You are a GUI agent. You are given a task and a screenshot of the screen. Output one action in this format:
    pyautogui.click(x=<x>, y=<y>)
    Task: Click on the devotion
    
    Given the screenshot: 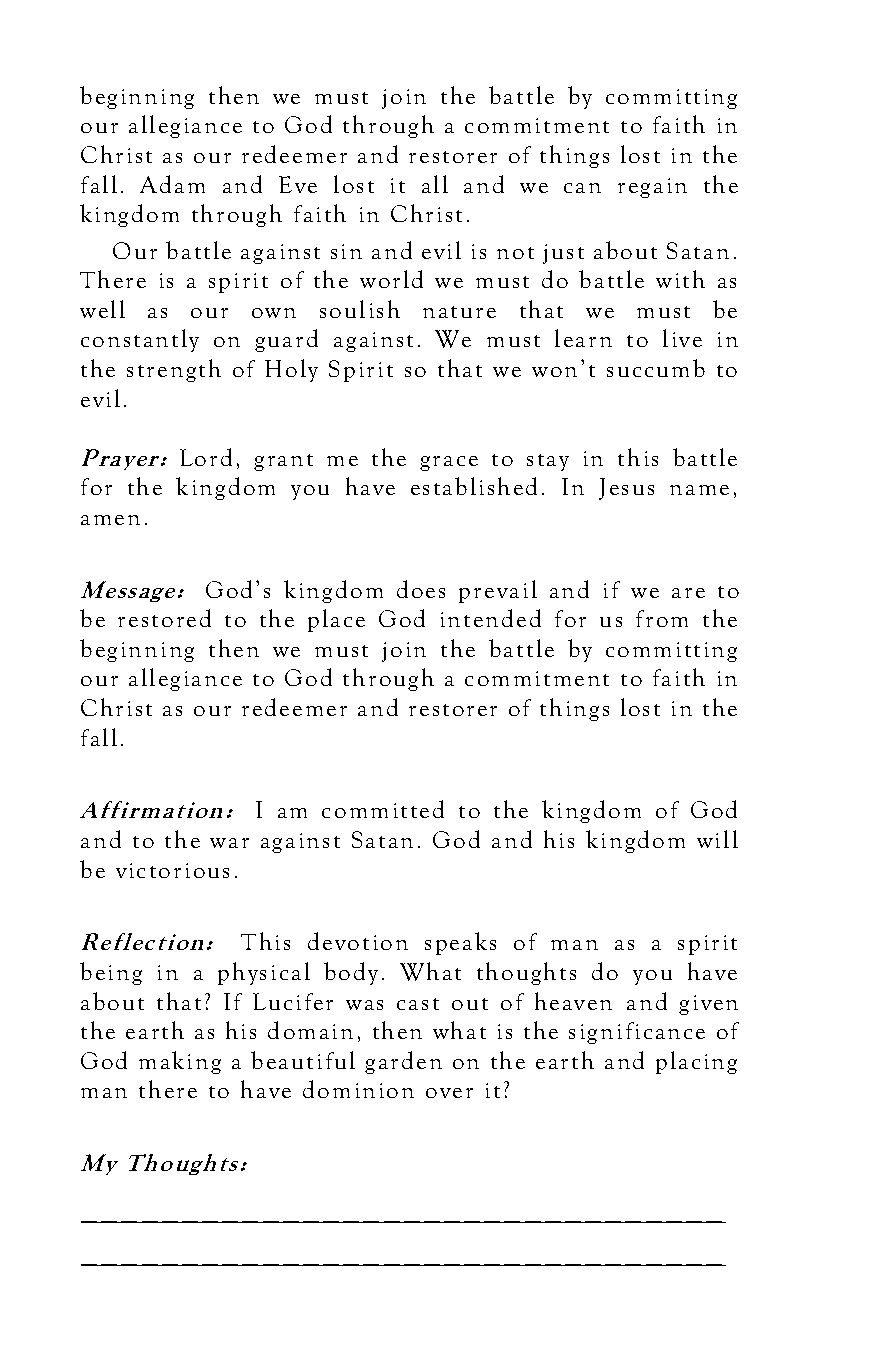 What is the action you would take?
    pyautogui.click(x=358, y=941)
